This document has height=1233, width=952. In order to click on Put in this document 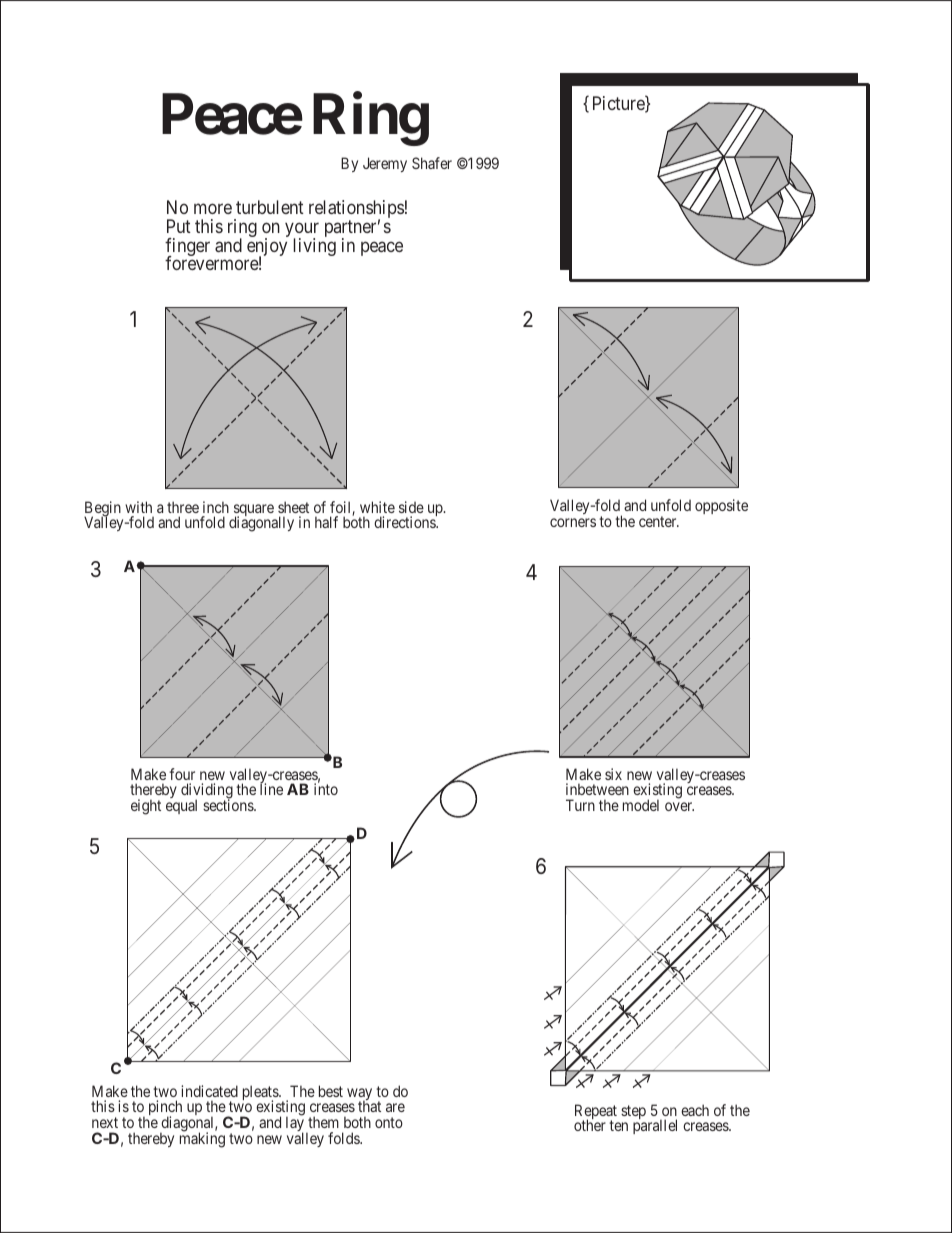, I will do `click(179, 226)`.
